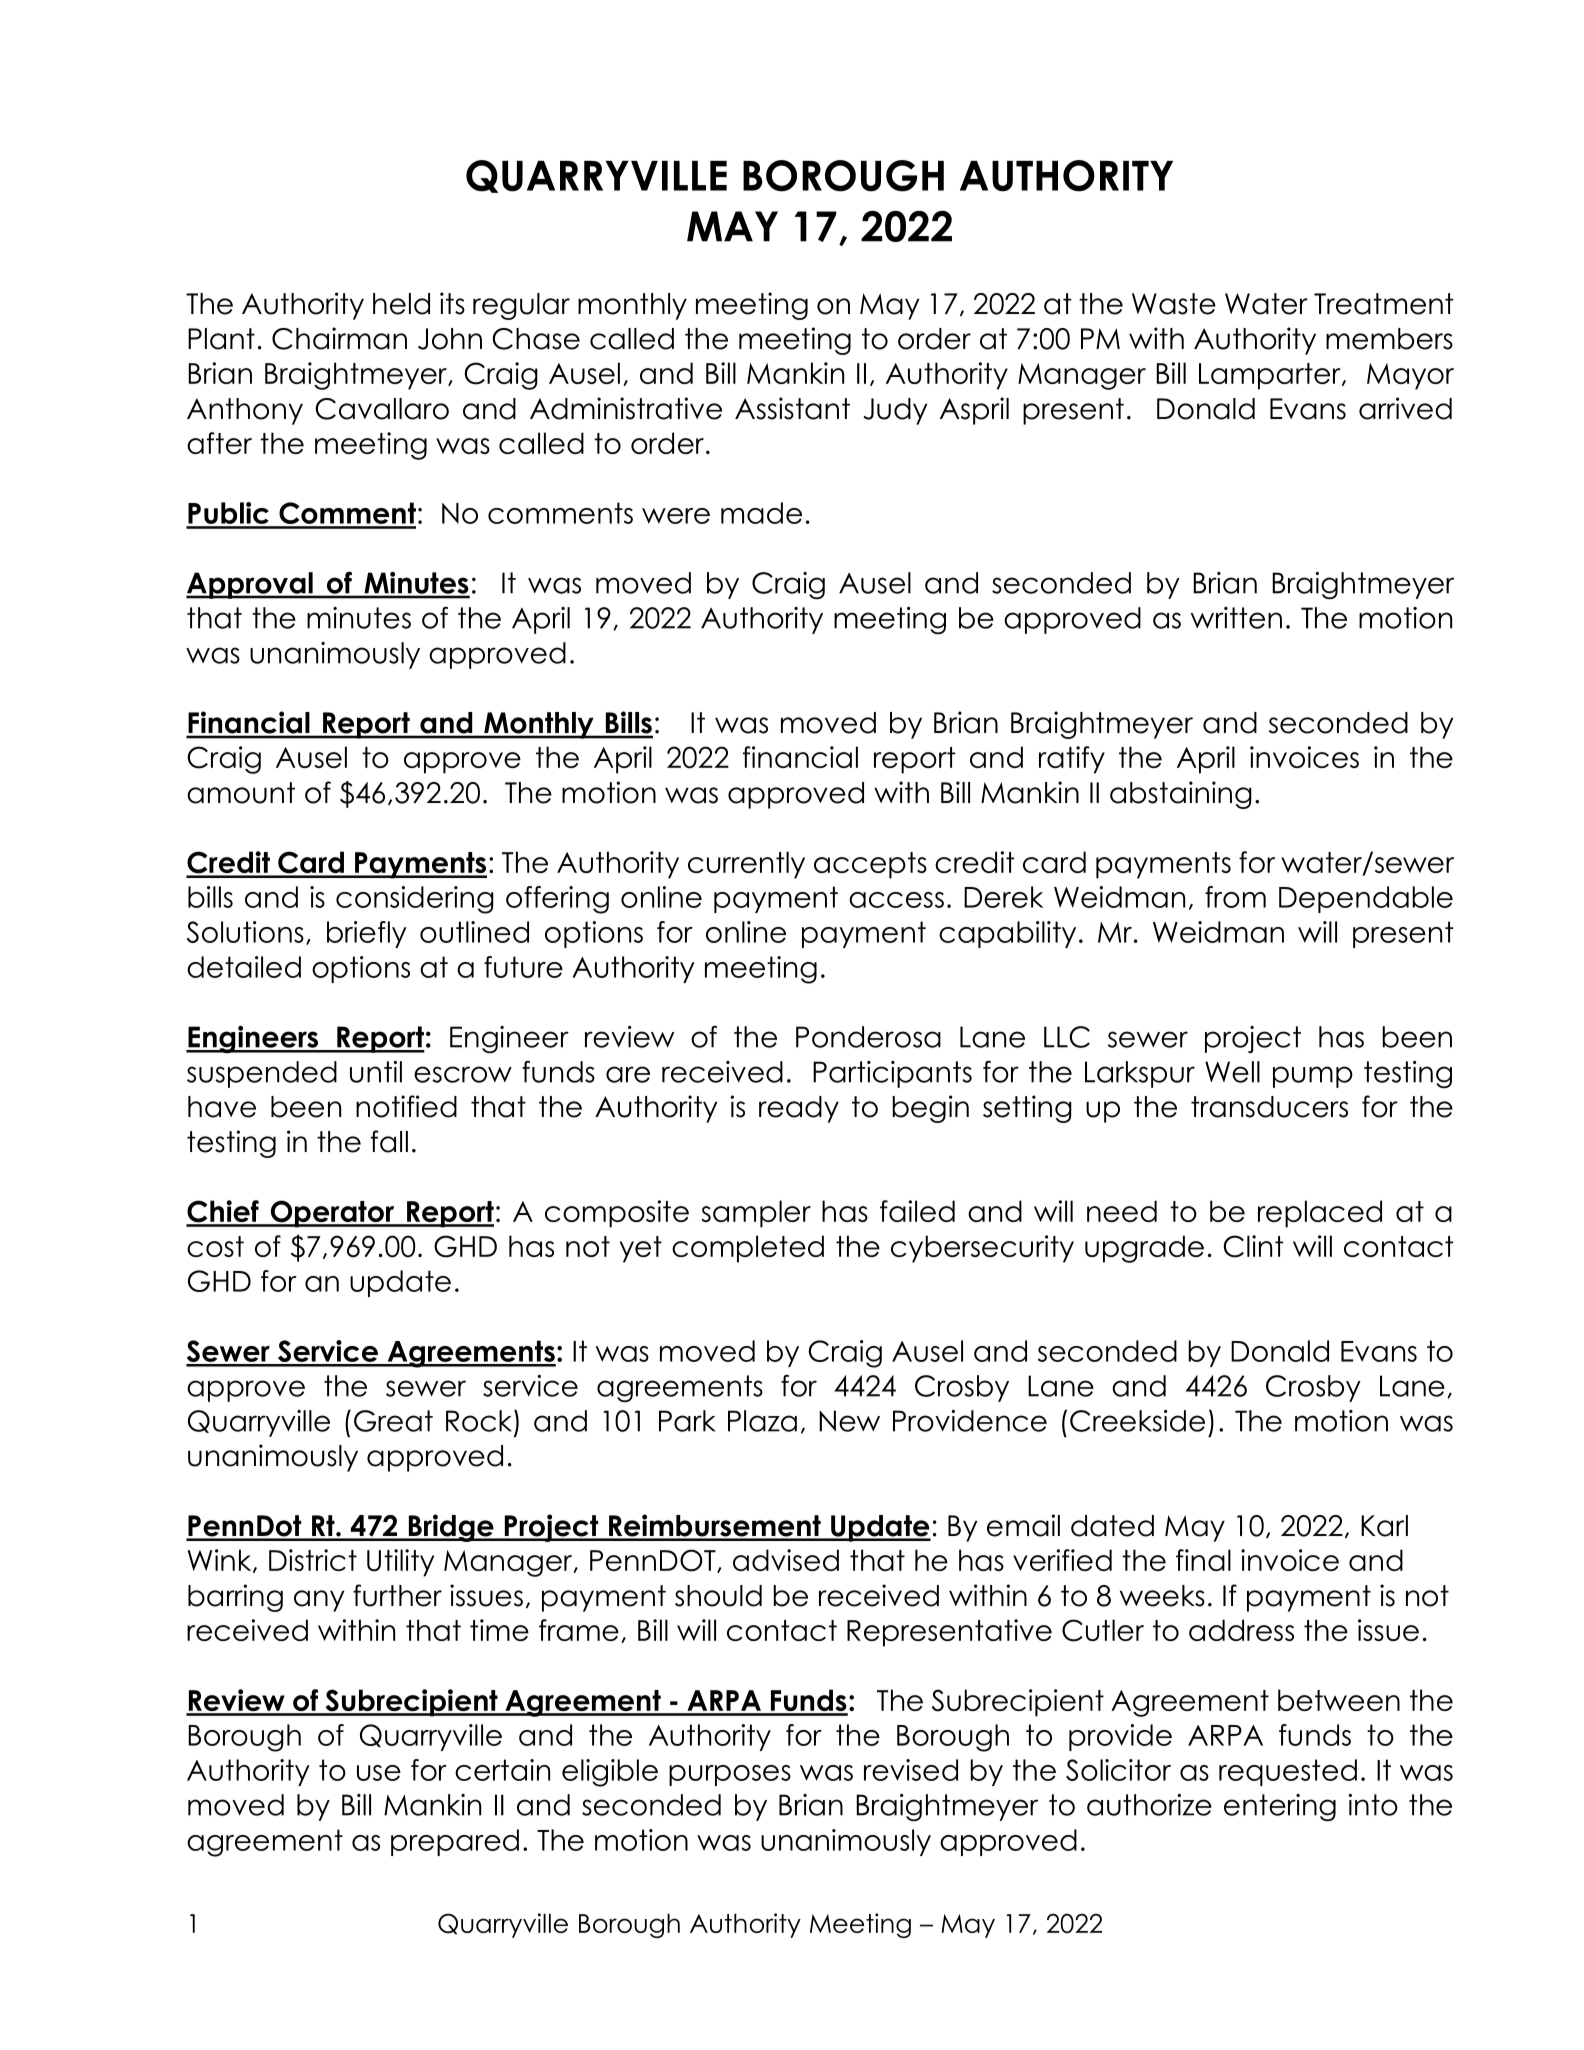 The height and width of the document is (2050, 1584). Describe the element at coordinates (333, 1214) in the document. I see `Operator` at that location.
